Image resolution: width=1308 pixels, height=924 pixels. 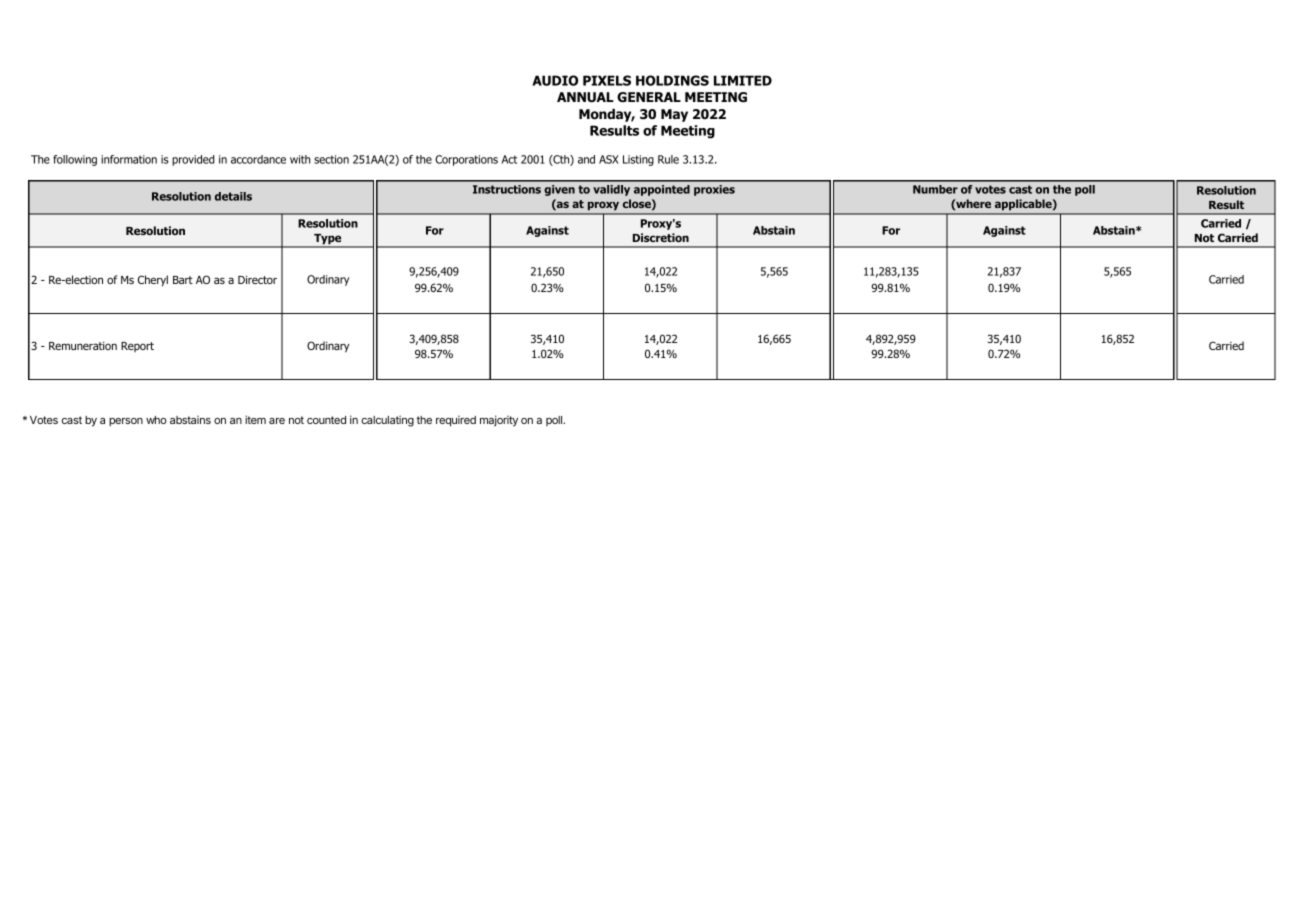 I want to click on who, so click(x=156, y=420).
